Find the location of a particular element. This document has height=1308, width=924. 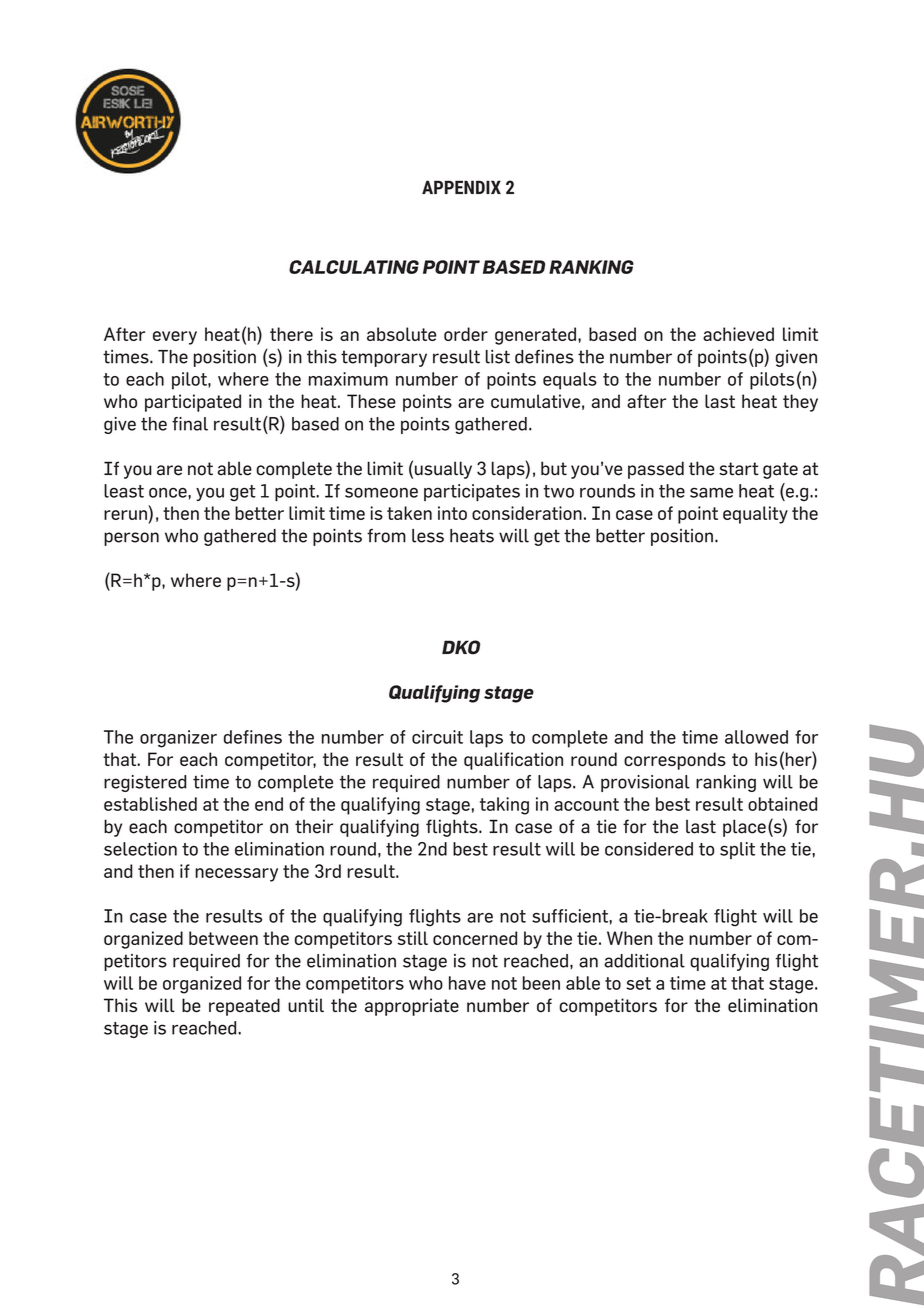

APPENDIX is located at coordinates (461, 187).
